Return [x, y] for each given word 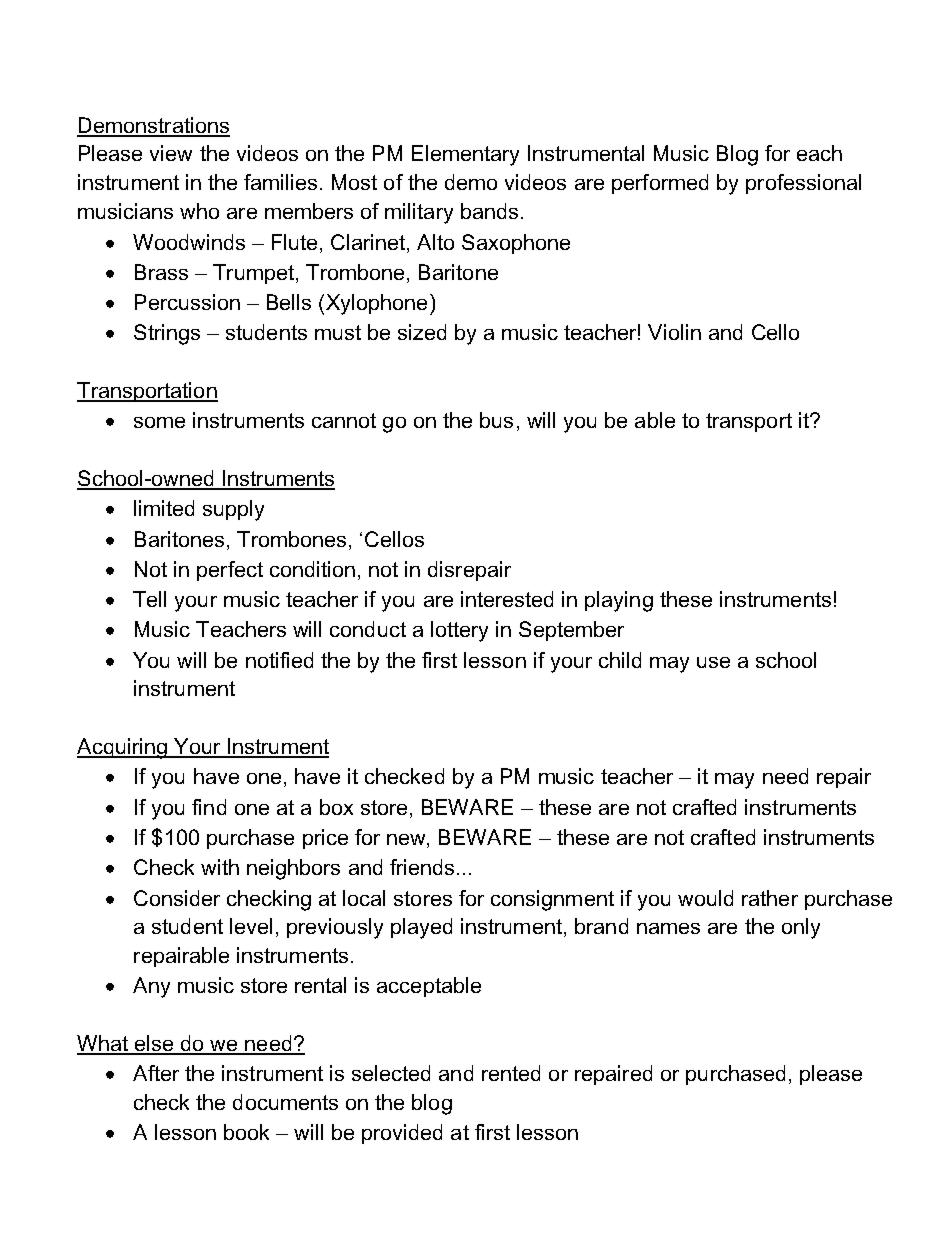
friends [422, 867]
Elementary [465, 155]
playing [619, 601]
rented [511, 1073]
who [199, 211]
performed [660, 184]
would [705, 898]
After [156, 1073]
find [209, 807]
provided [402, 1134]
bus [496, 420]
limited [164, 508]
